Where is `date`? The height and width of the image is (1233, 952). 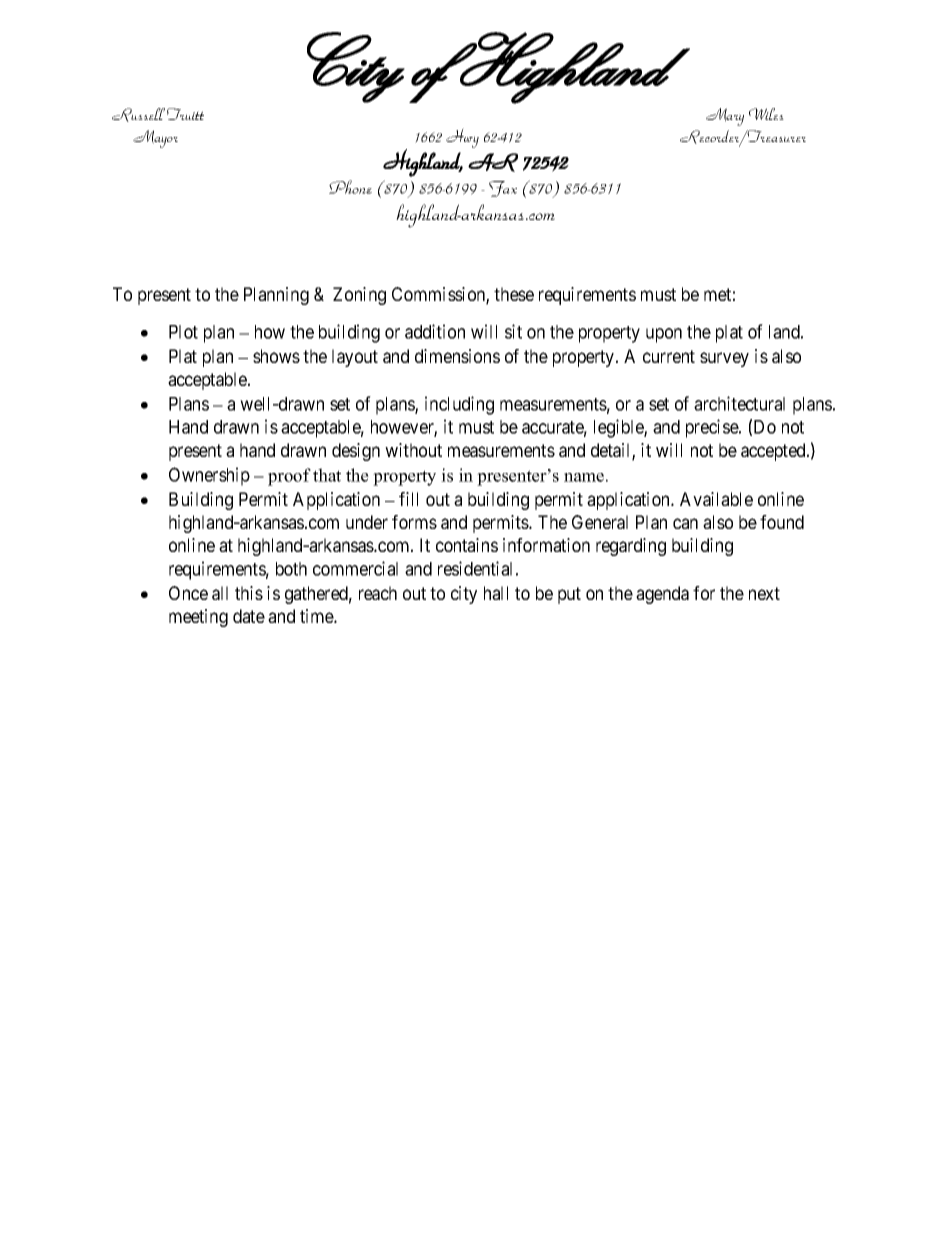
date is located at coordinates (249, 616).
